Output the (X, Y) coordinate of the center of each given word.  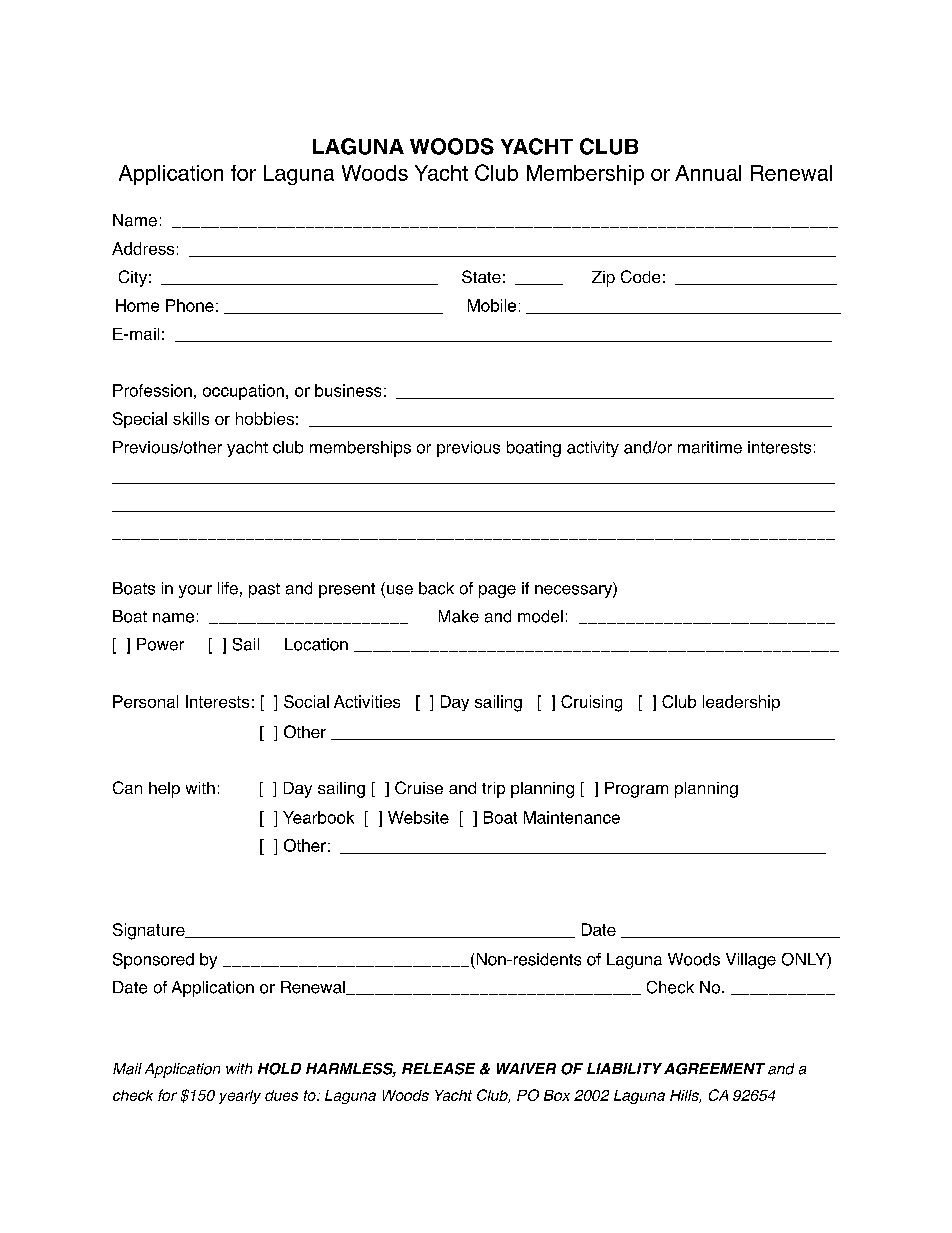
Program (636, 790)
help (164, 790)
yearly (240, 1097)
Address (143, 248)
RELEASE (438, 1069)
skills (191, 418)
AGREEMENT (713, 1069)
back (436, 588)
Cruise (419, 787)
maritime (710, 447)
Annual (708, 173)
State (481, 276)
